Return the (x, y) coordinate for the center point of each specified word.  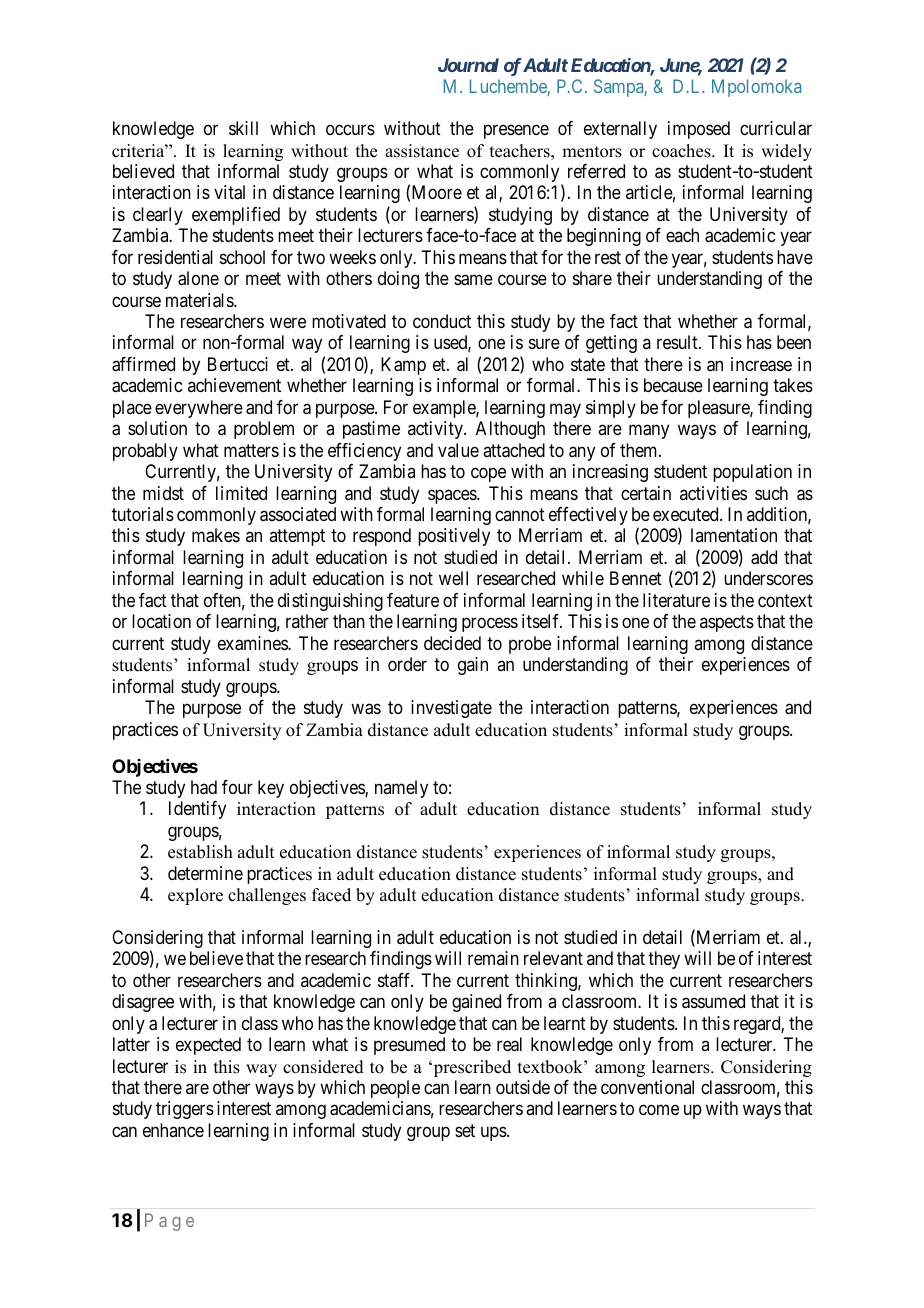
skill (243, 128)
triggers (185, 1110)
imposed (699, 130)
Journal (468, 65)
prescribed (471, 1068)
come (659, 1110)
